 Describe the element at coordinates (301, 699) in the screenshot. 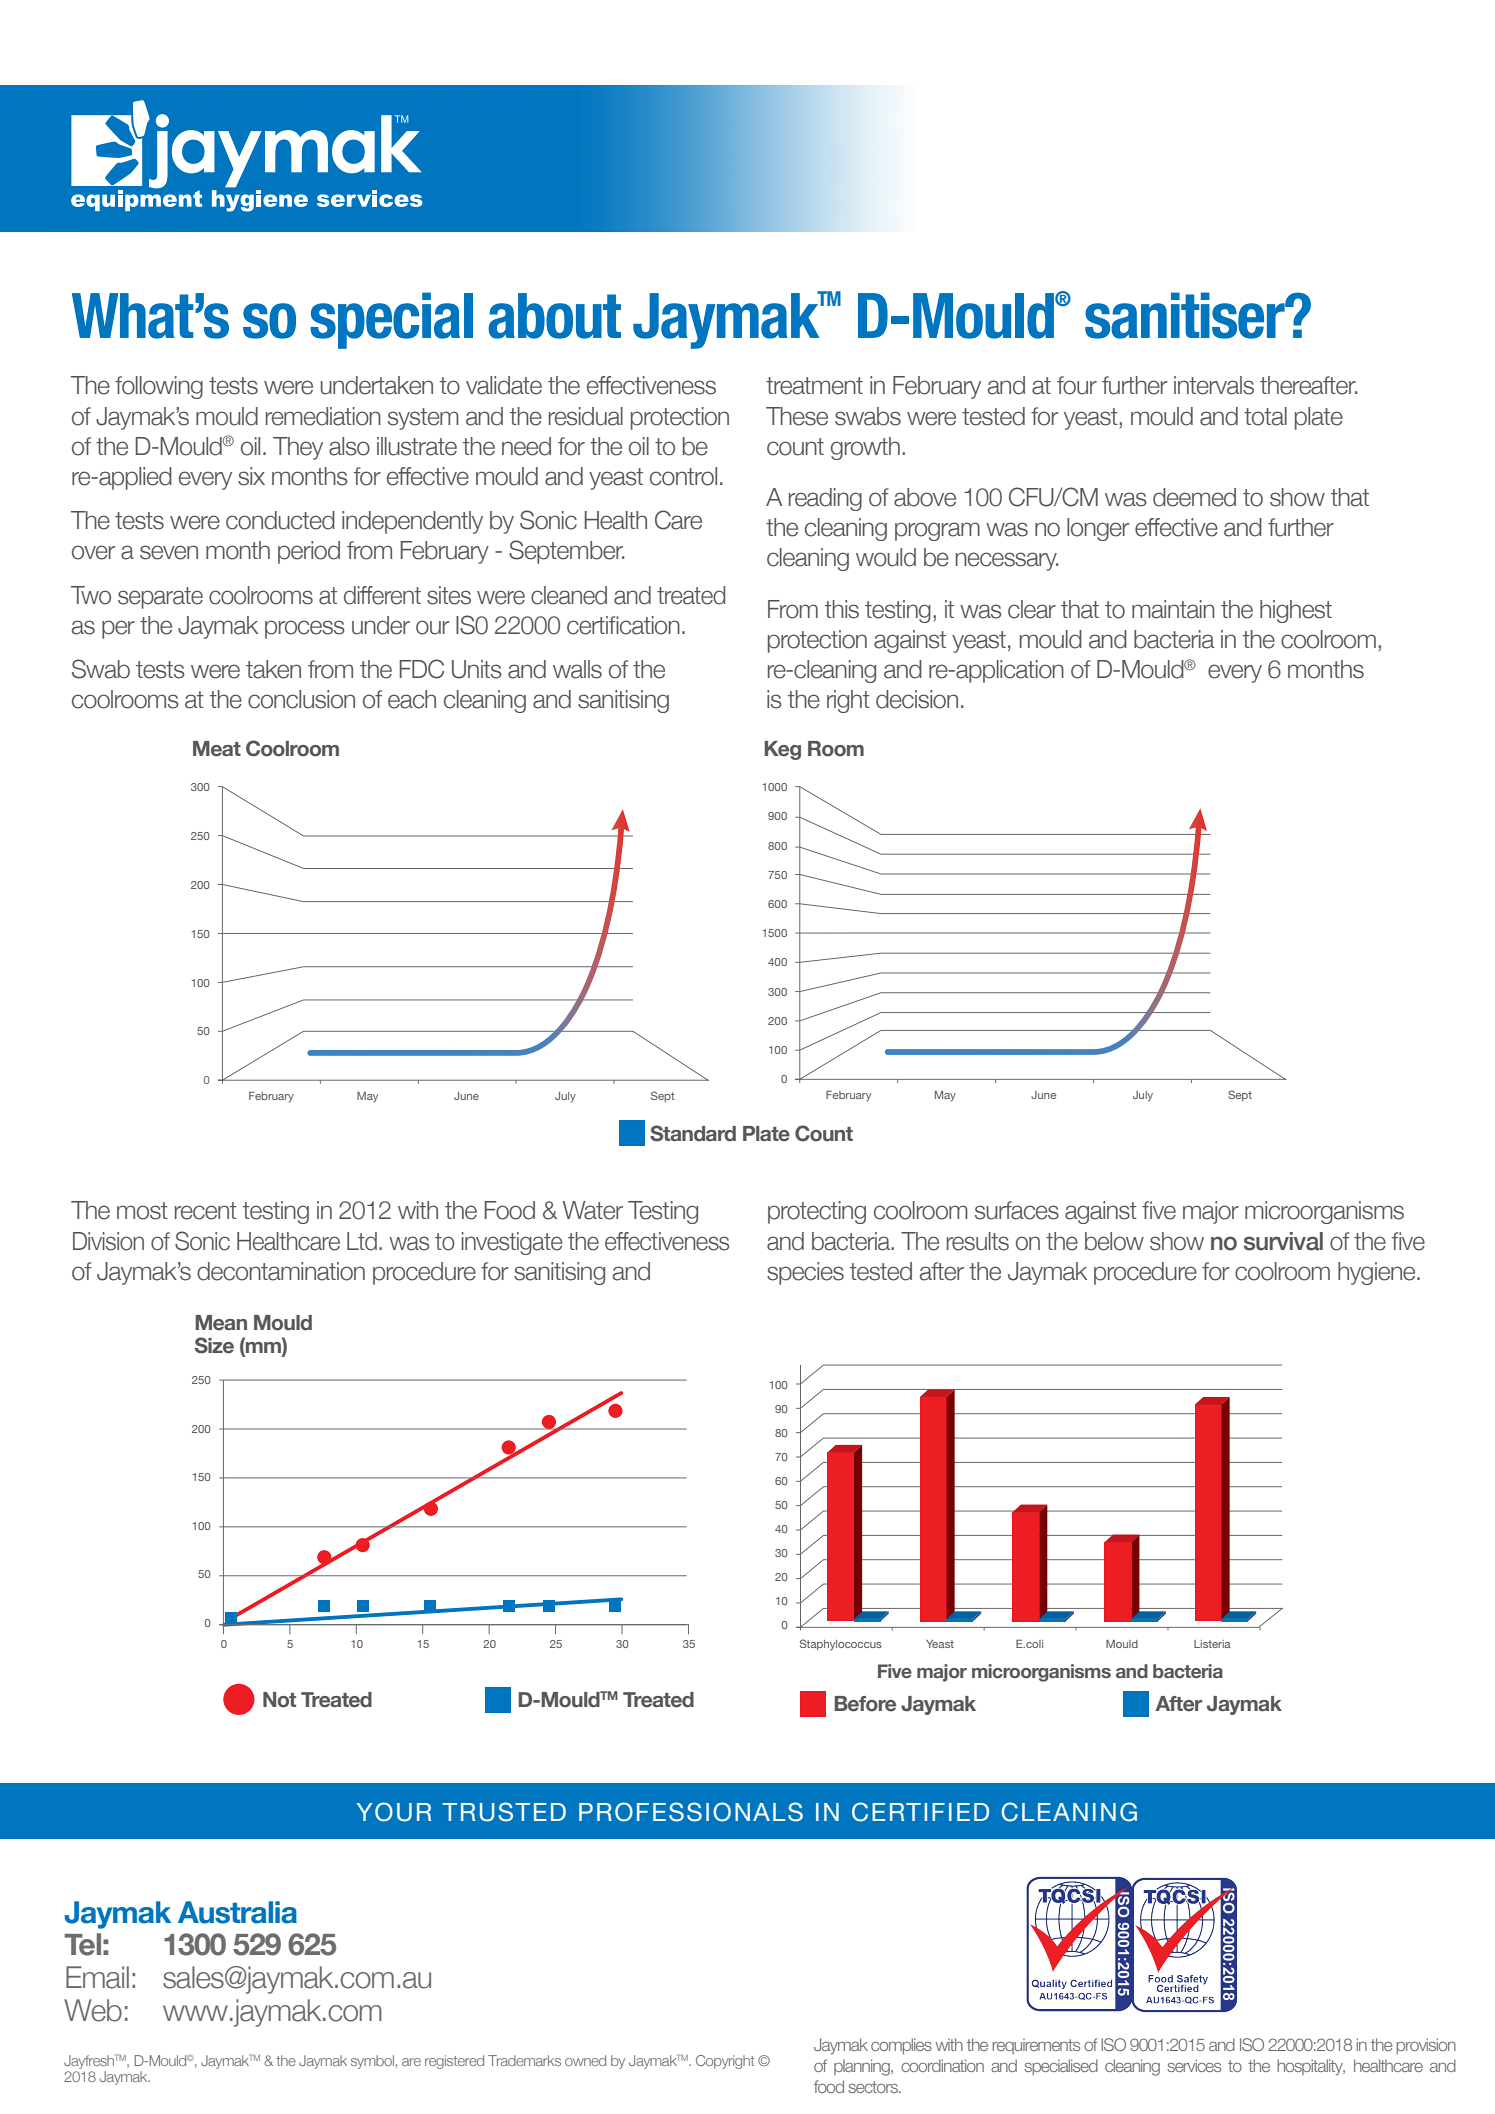

I see `conclusion` at that location.
